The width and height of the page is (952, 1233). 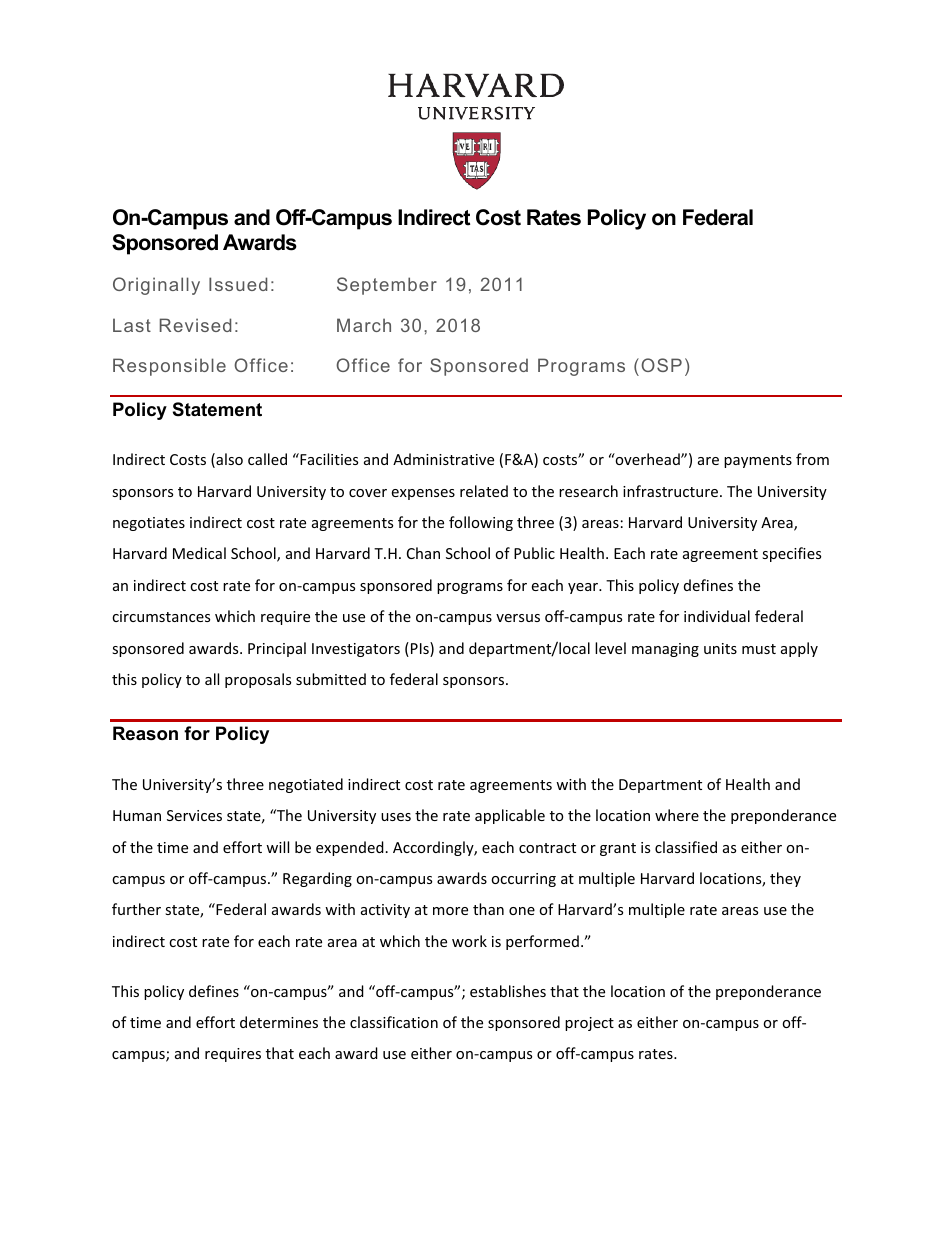 I want to click on payments, so click(x=758, y=461).
